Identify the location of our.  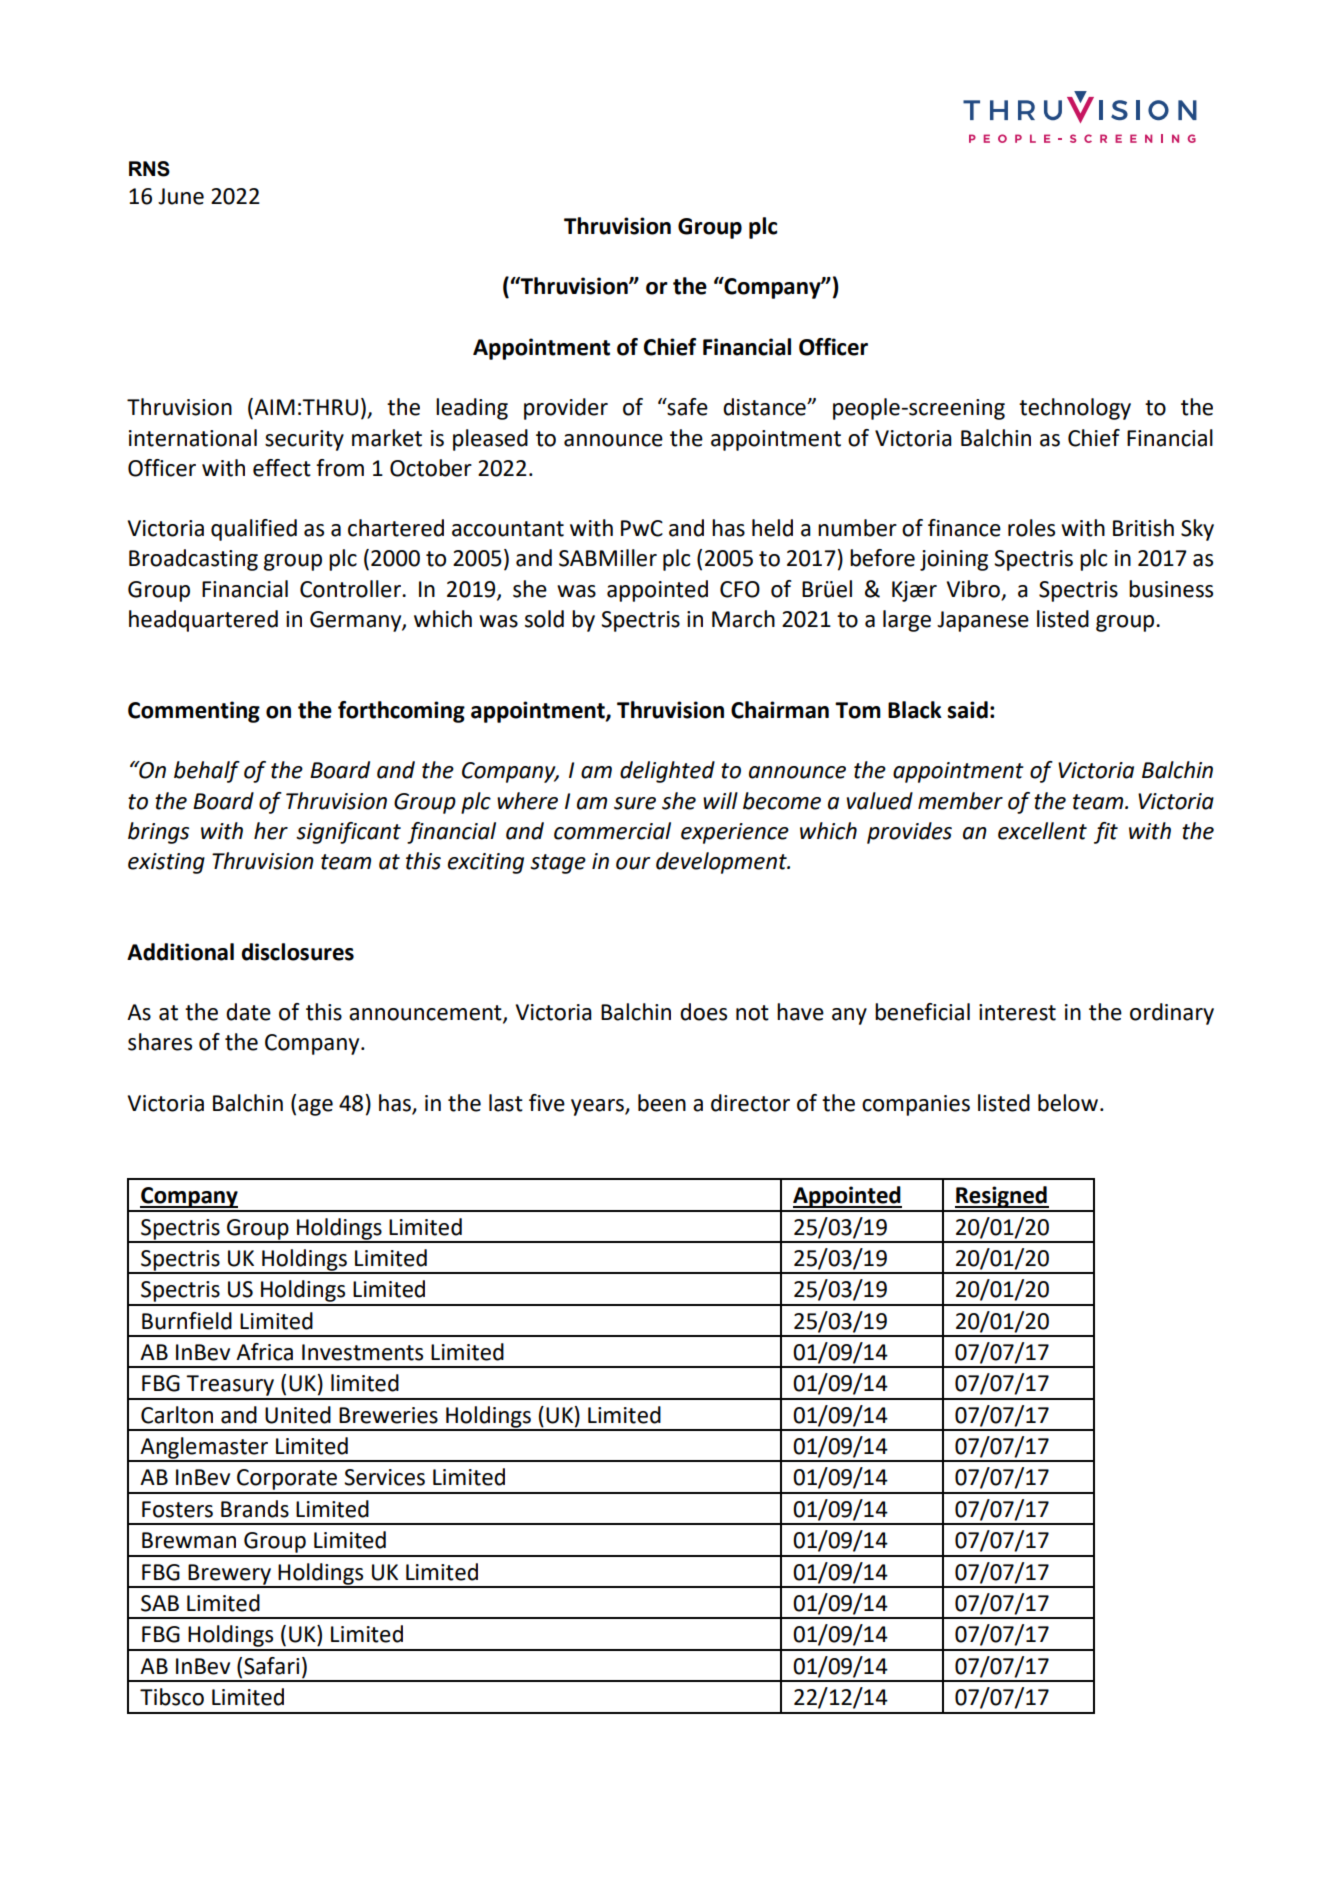
(633, 863).
